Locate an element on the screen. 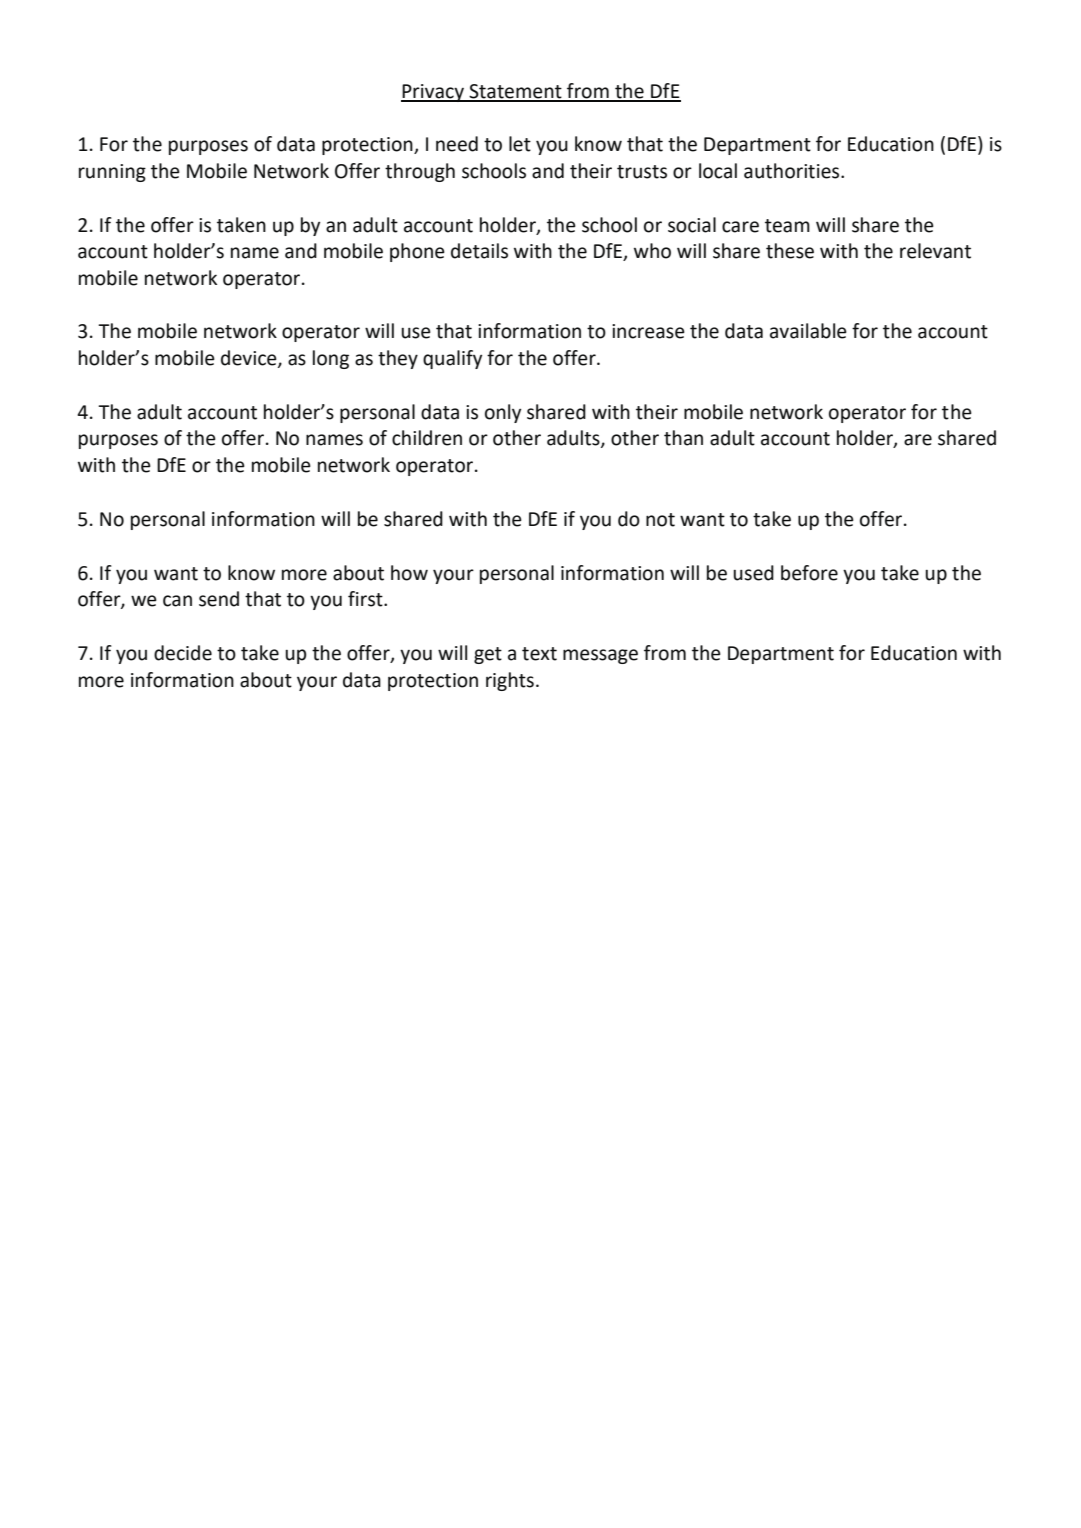 The width and height of the screenshot is (1081, 1528). details is located at coordinates (479, 251).
